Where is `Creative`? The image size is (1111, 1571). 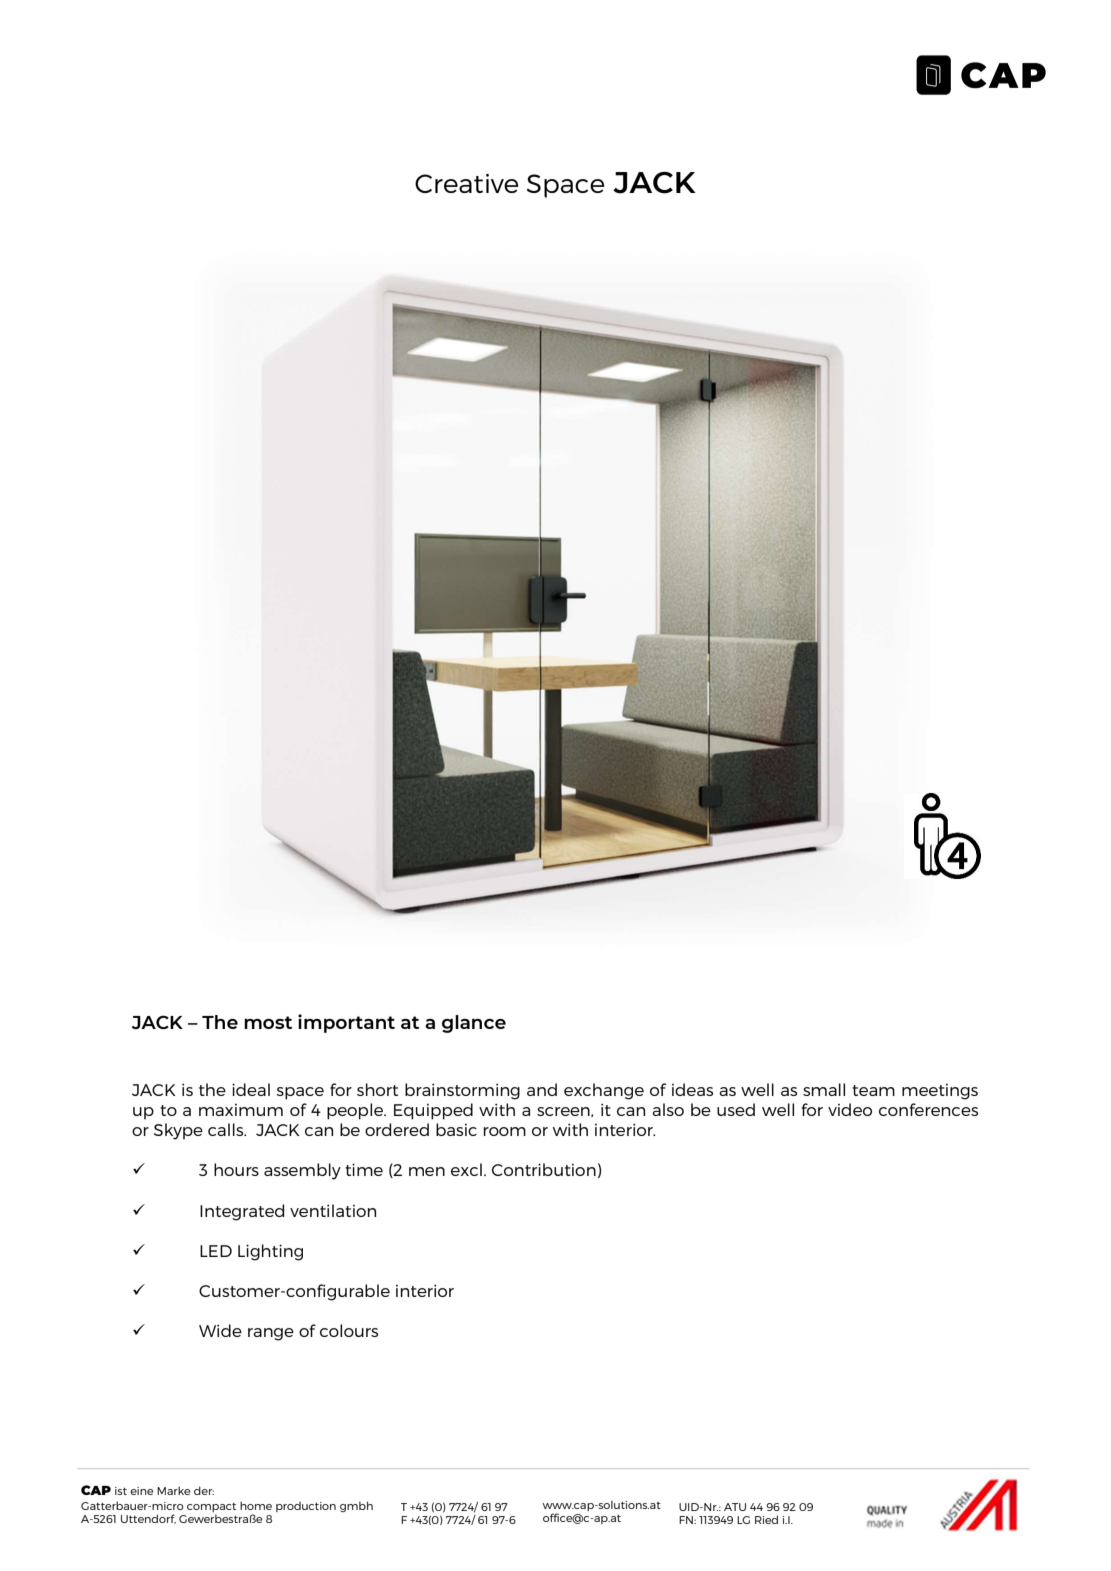 Creative is located at coordinates (466, 183).
